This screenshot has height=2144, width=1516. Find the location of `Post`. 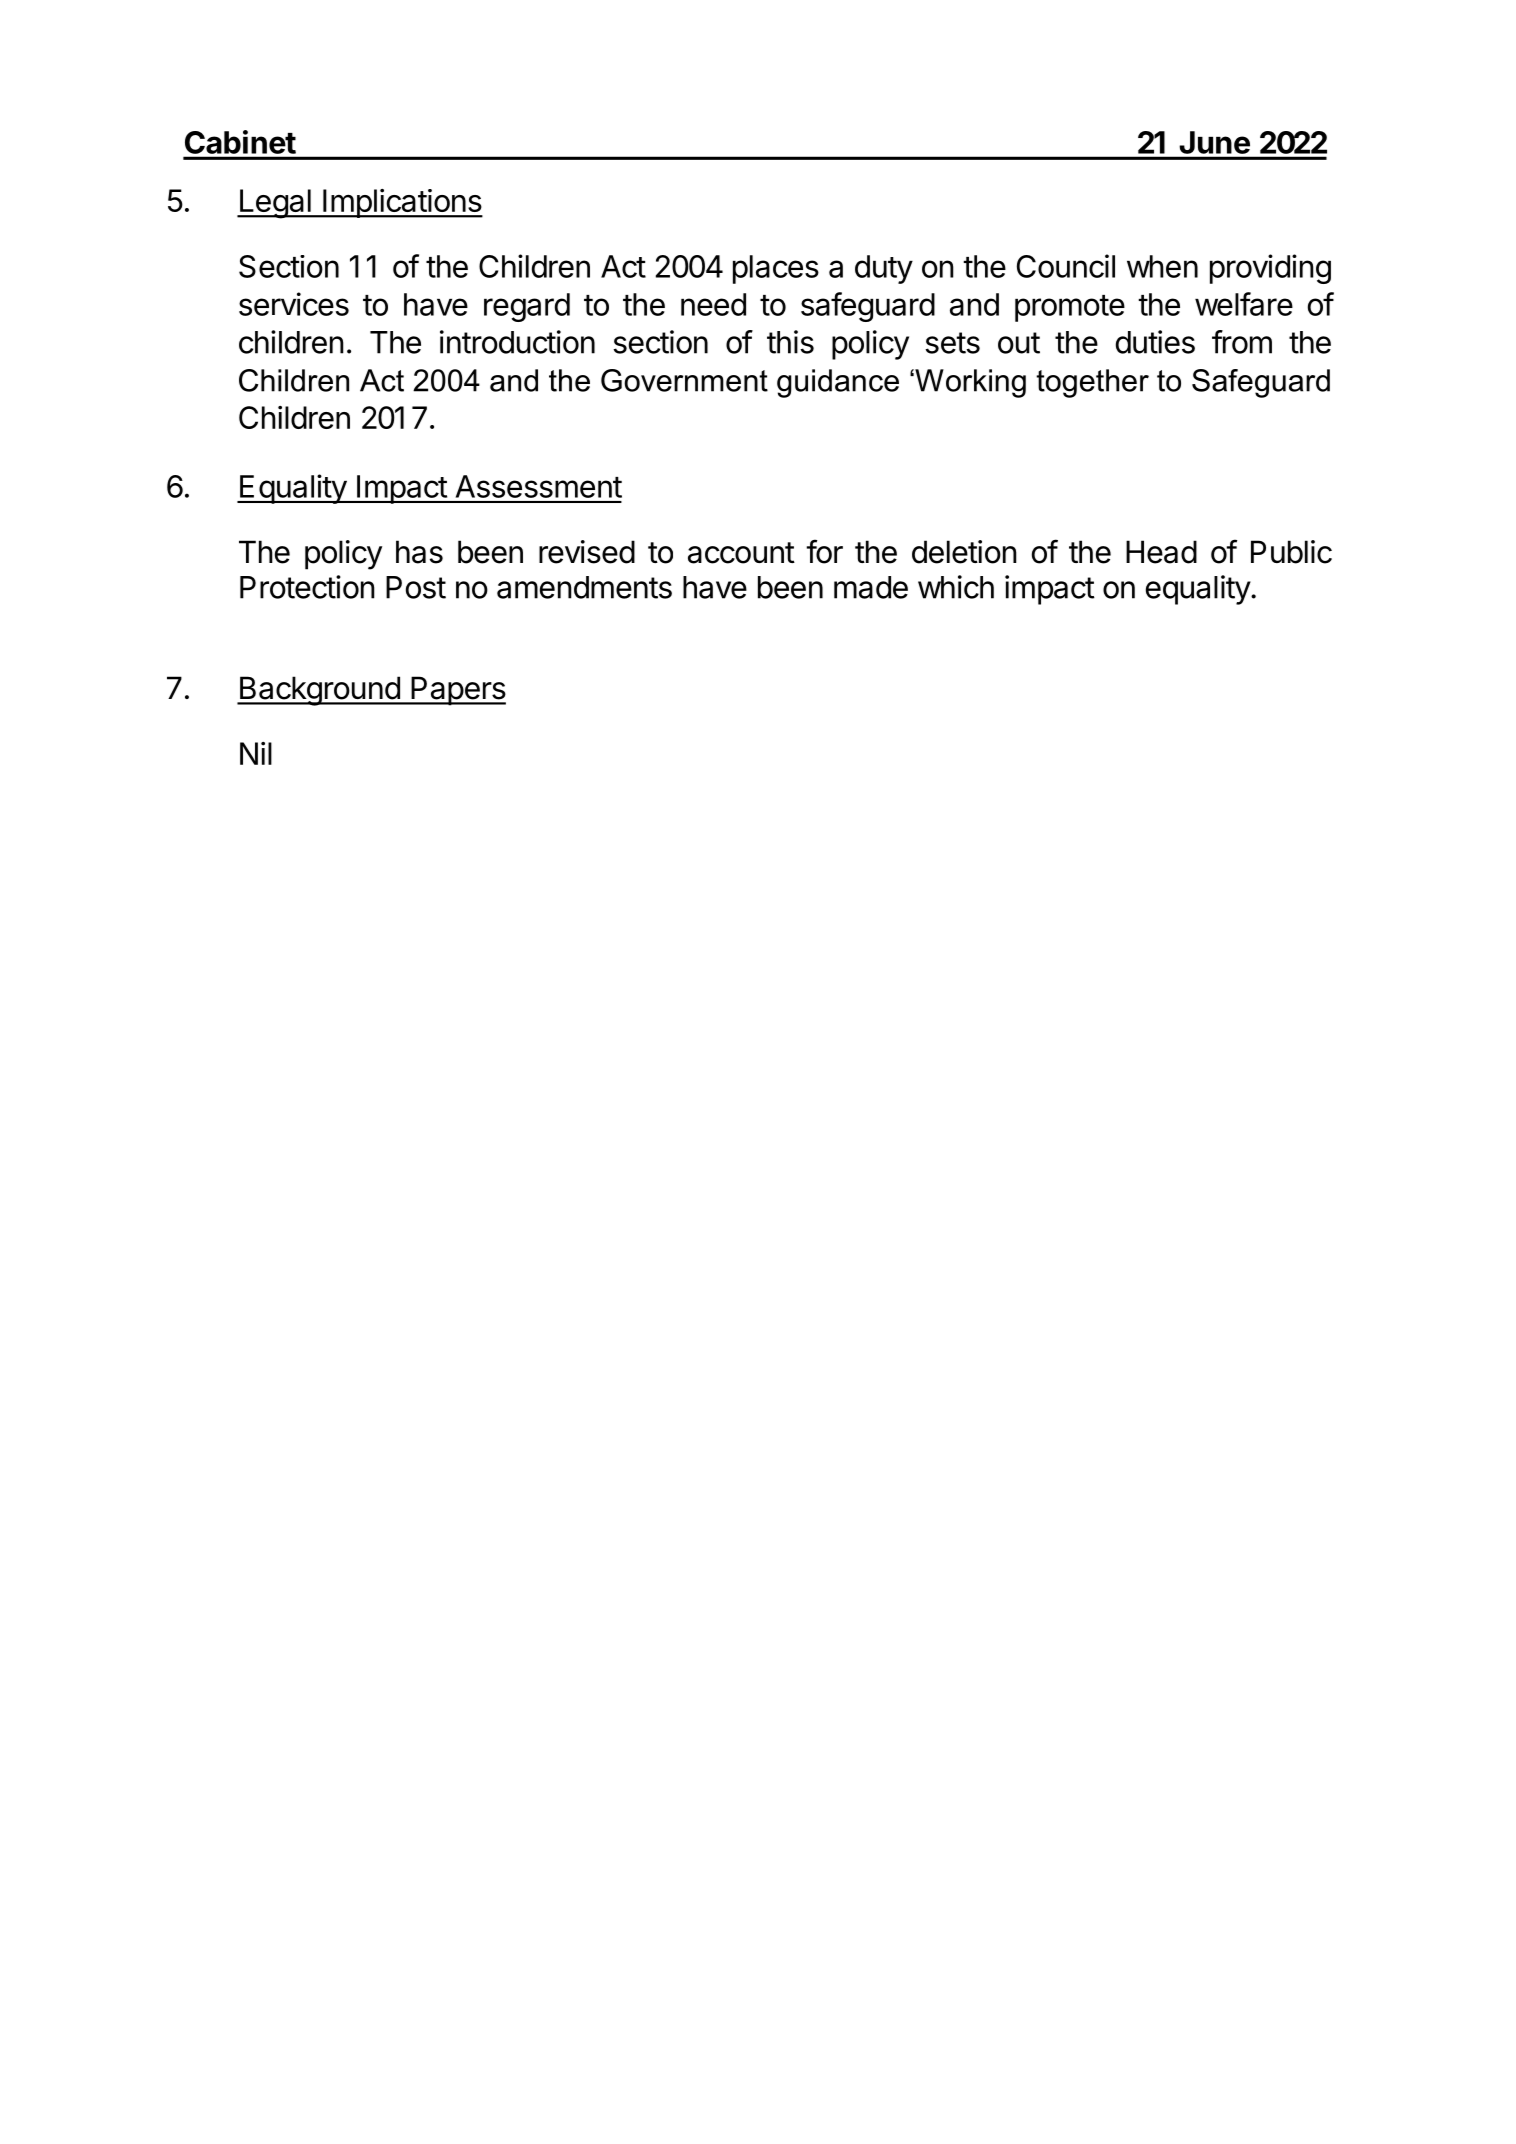

Post is located at coordinates (416, 587).
